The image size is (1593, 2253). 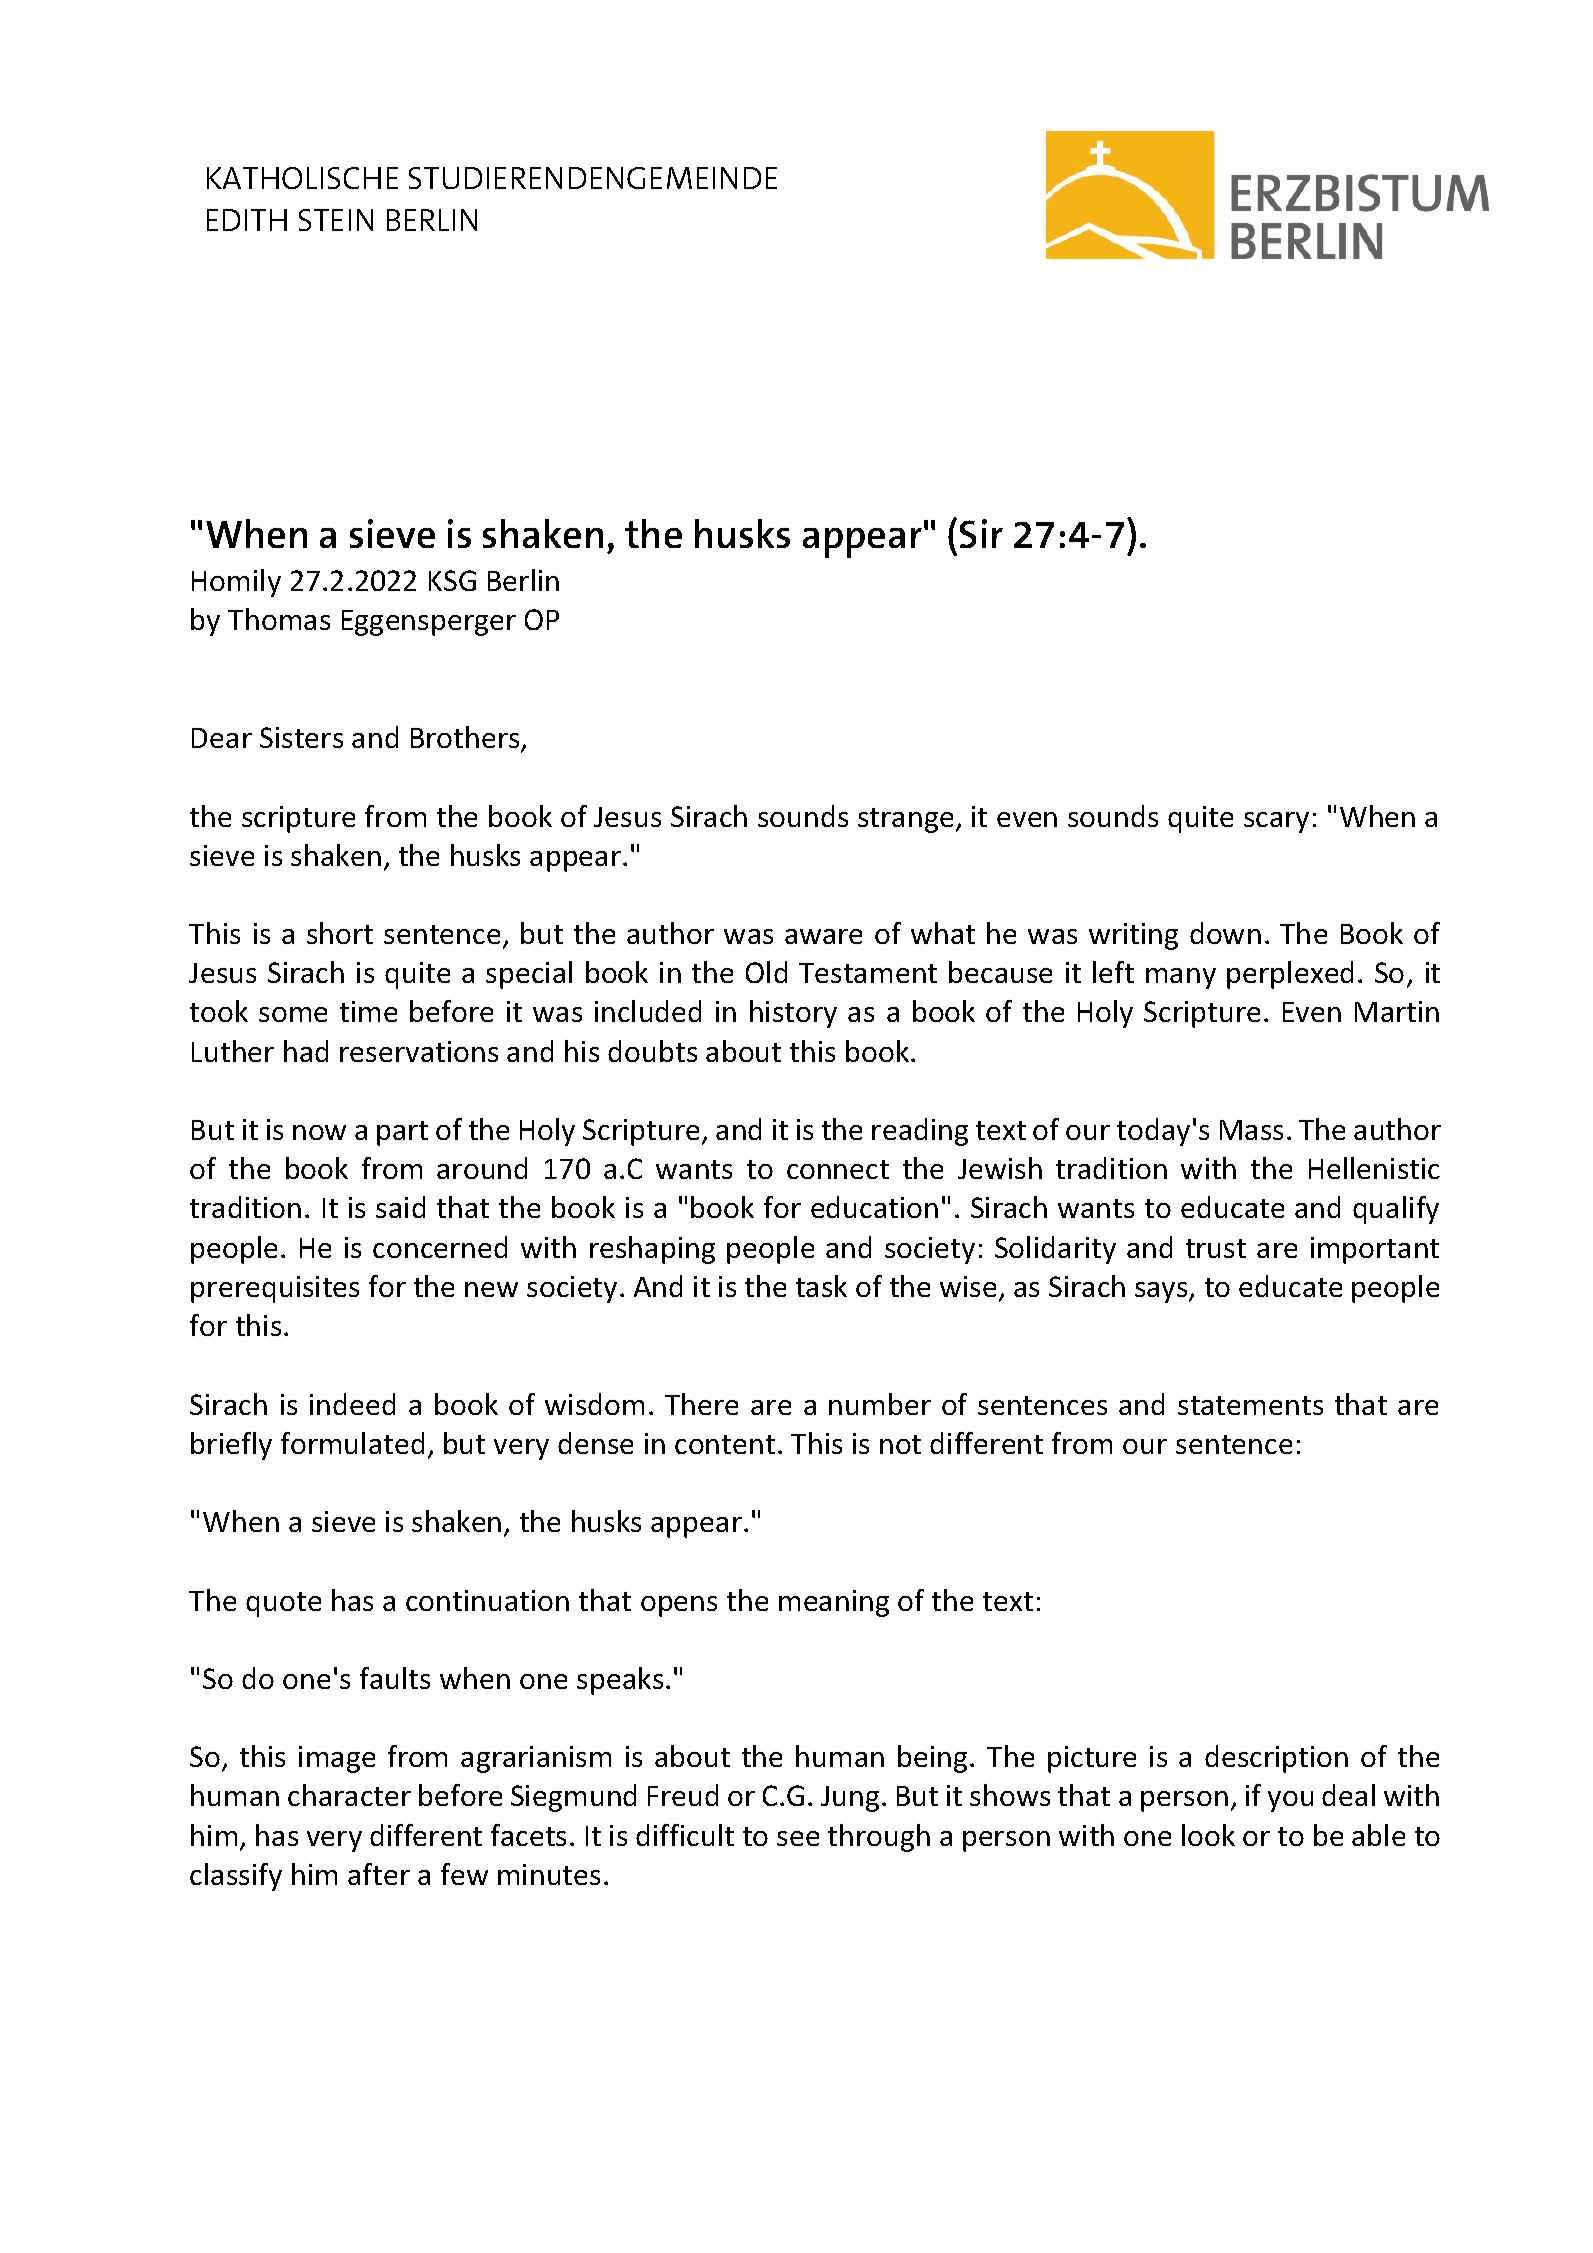 I want to click on content, so click(x=725, y=1444).
